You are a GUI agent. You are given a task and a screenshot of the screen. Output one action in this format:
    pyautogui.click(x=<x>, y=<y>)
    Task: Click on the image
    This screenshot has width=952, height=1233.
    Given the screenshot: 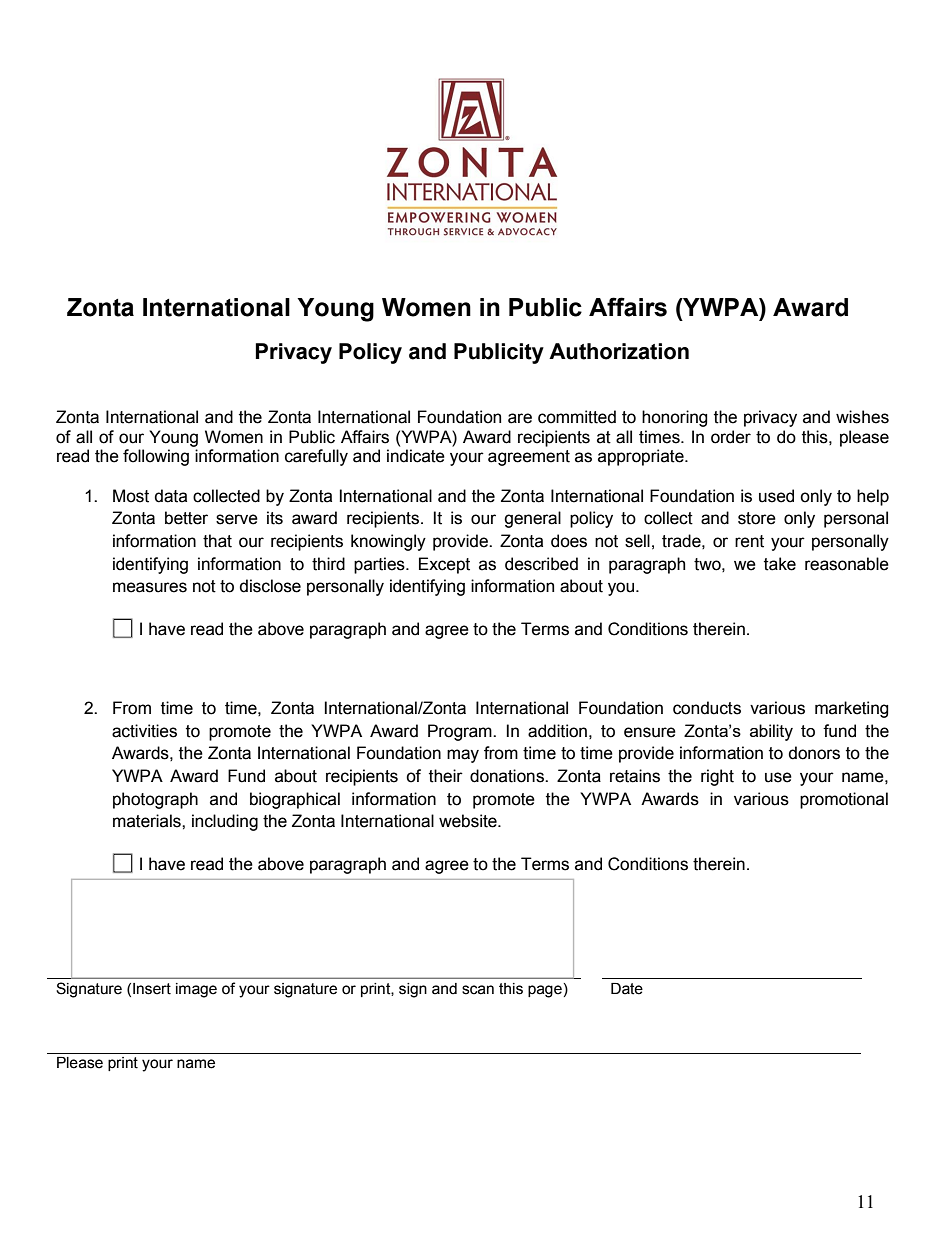 What is the action you would take?
    pyautogui.click(x=196, y=990)
